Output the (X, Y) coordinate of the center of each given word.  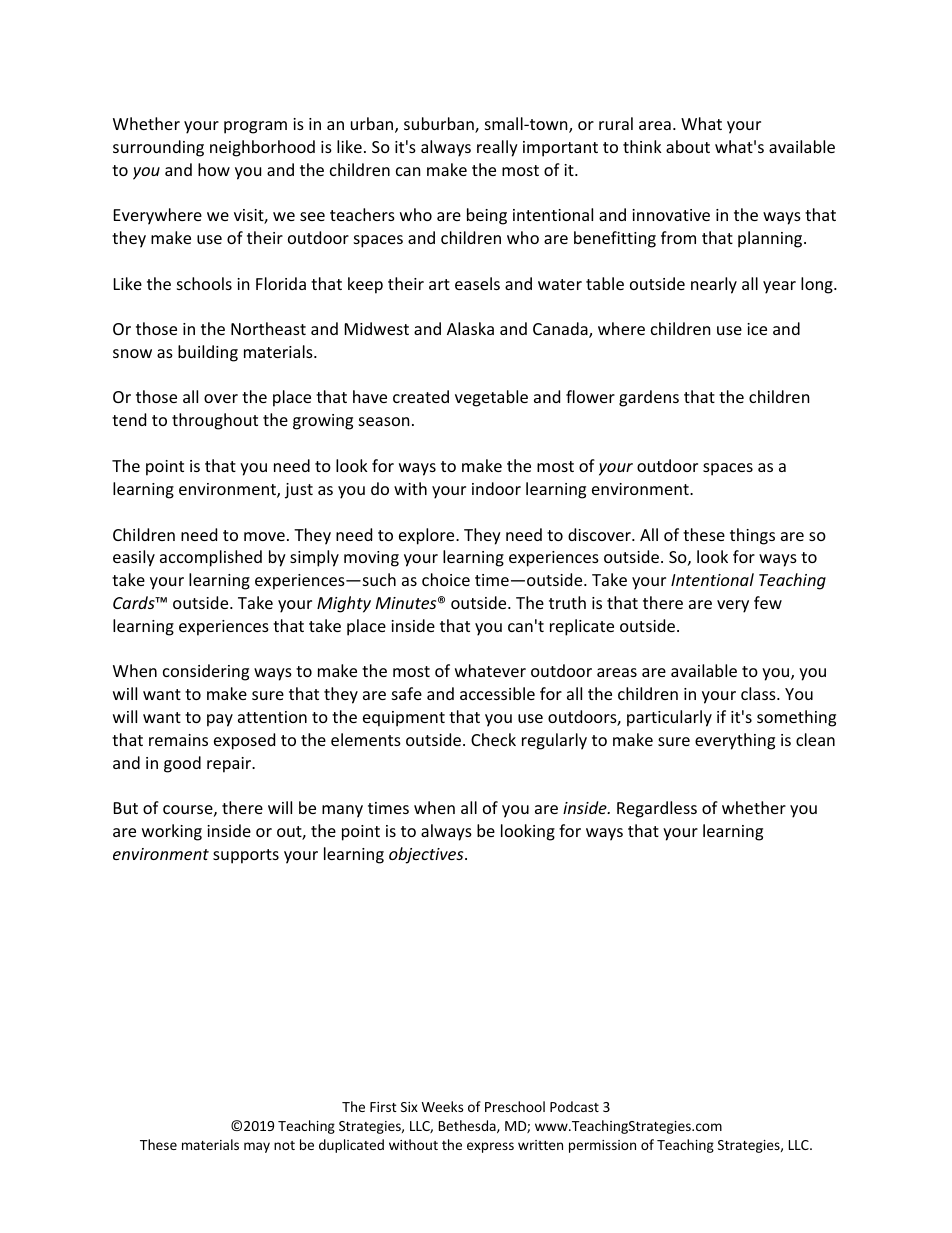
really (497, 148)
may (257, 1147)
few (768, 602)
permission (602, 1146)
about (688, 146)
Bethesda (468, 1126)
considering (206, 672)
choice (446, 579)
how (214, 169)
